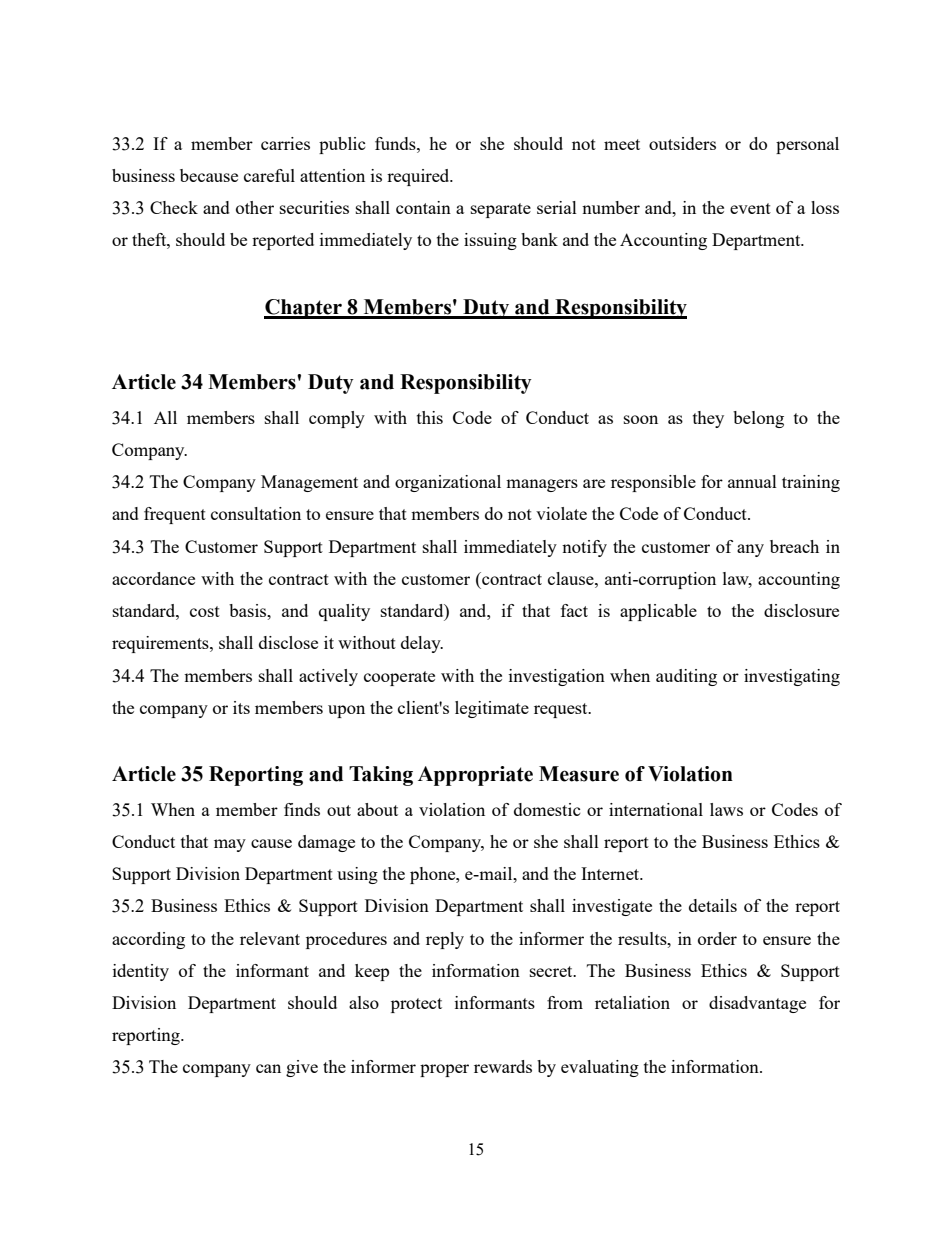 The image size is (952, 1233). What do you see at coordinates (750, 208) in the image?
I see `event` at bounding box center [750, 208].
